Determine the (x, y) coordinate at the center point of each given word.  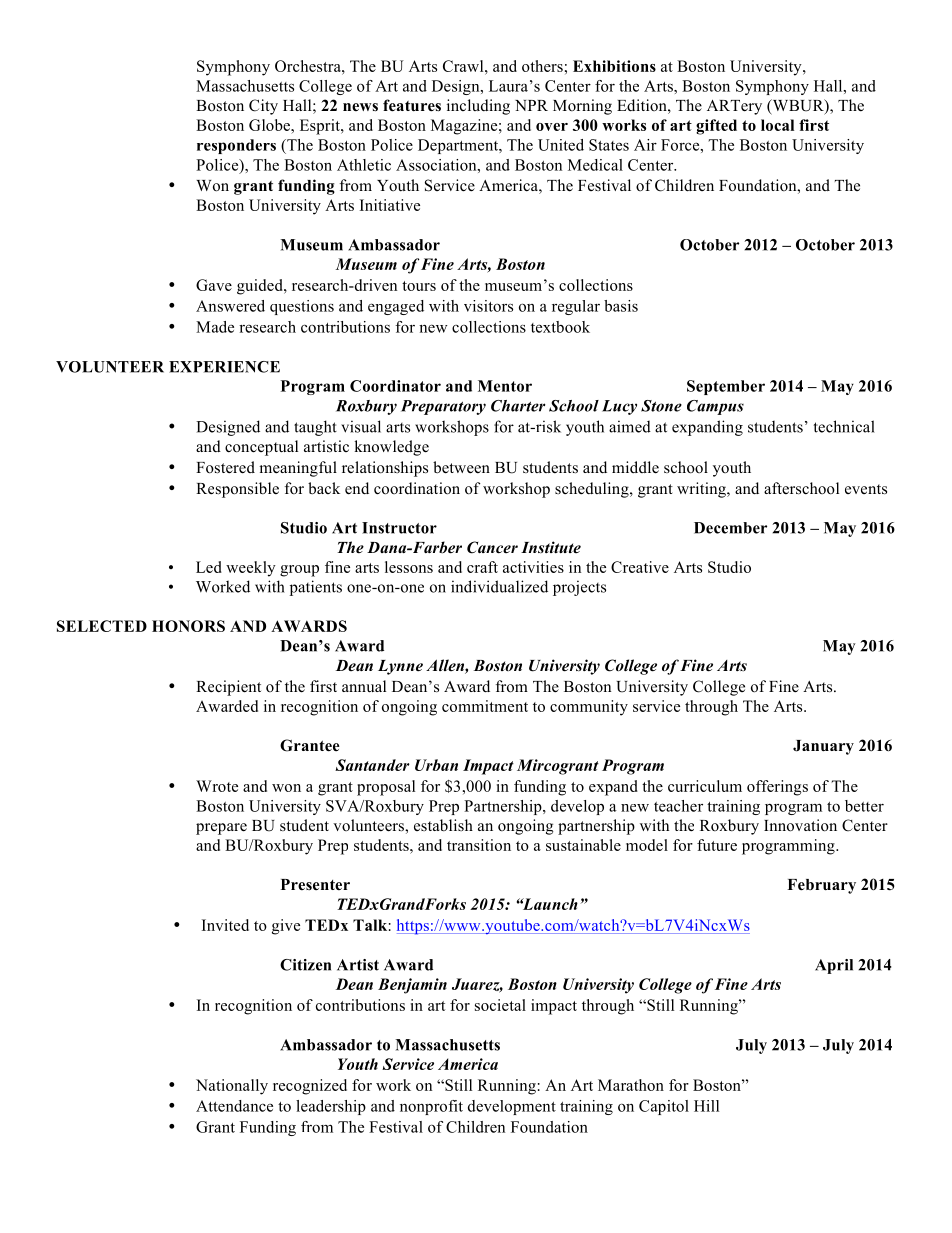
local (777, 125)
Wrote (217, 786)
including (478, 107)
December (730, 528)
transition (479, 845)
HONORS (188, 626)
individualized (499, 586)
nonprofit (431, 1107)
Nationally (232, 1087)
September (726, 387)
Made (215, 327)
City (263, 107)
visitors (488, 306)
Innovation (800, 825)
